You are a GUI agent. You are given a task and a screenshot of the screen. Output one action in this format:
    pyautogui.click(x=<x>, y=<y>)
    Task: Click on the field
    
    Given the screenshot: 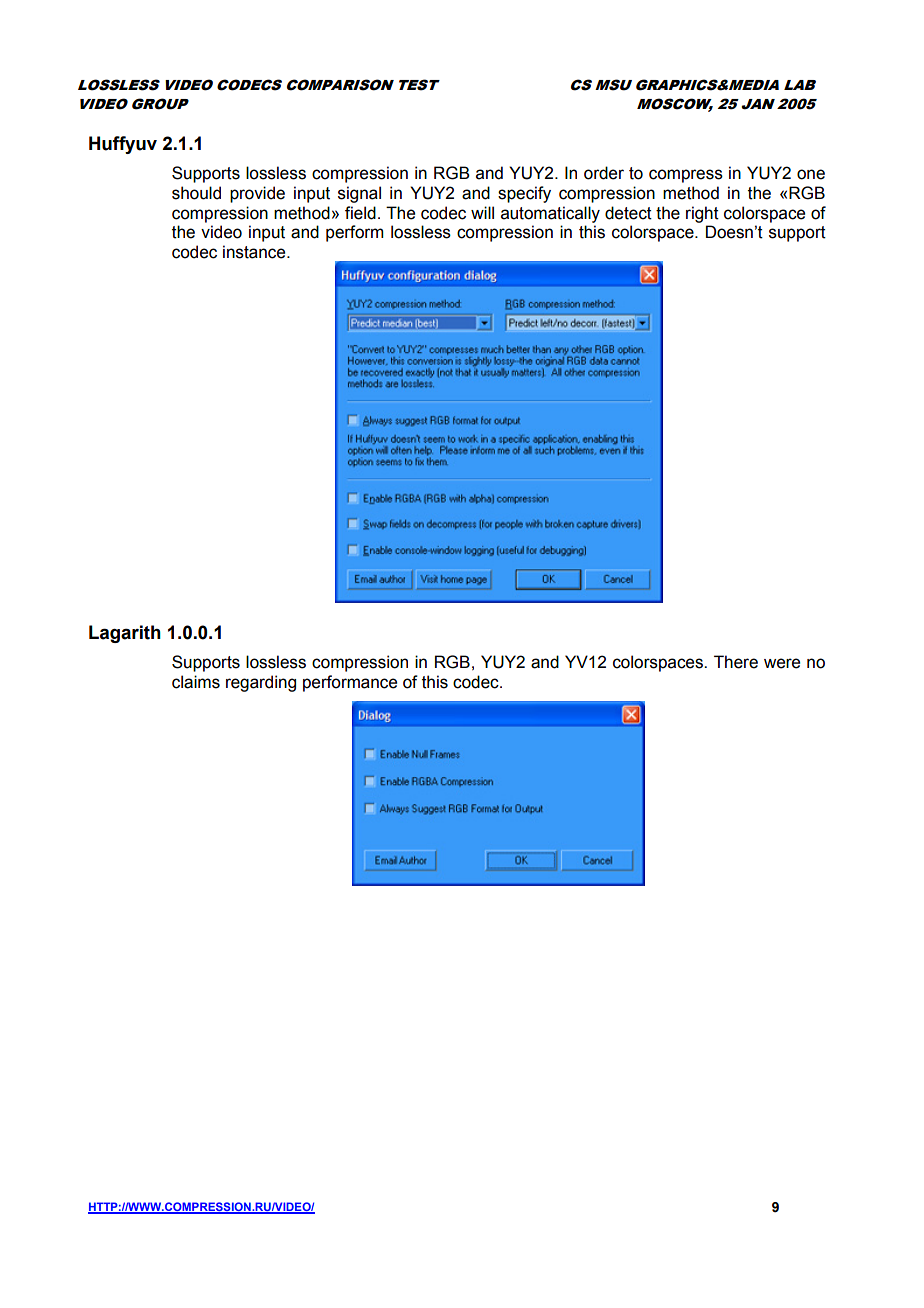 What is the action you would take?
    pyautogui.click(x=360, y=213)
